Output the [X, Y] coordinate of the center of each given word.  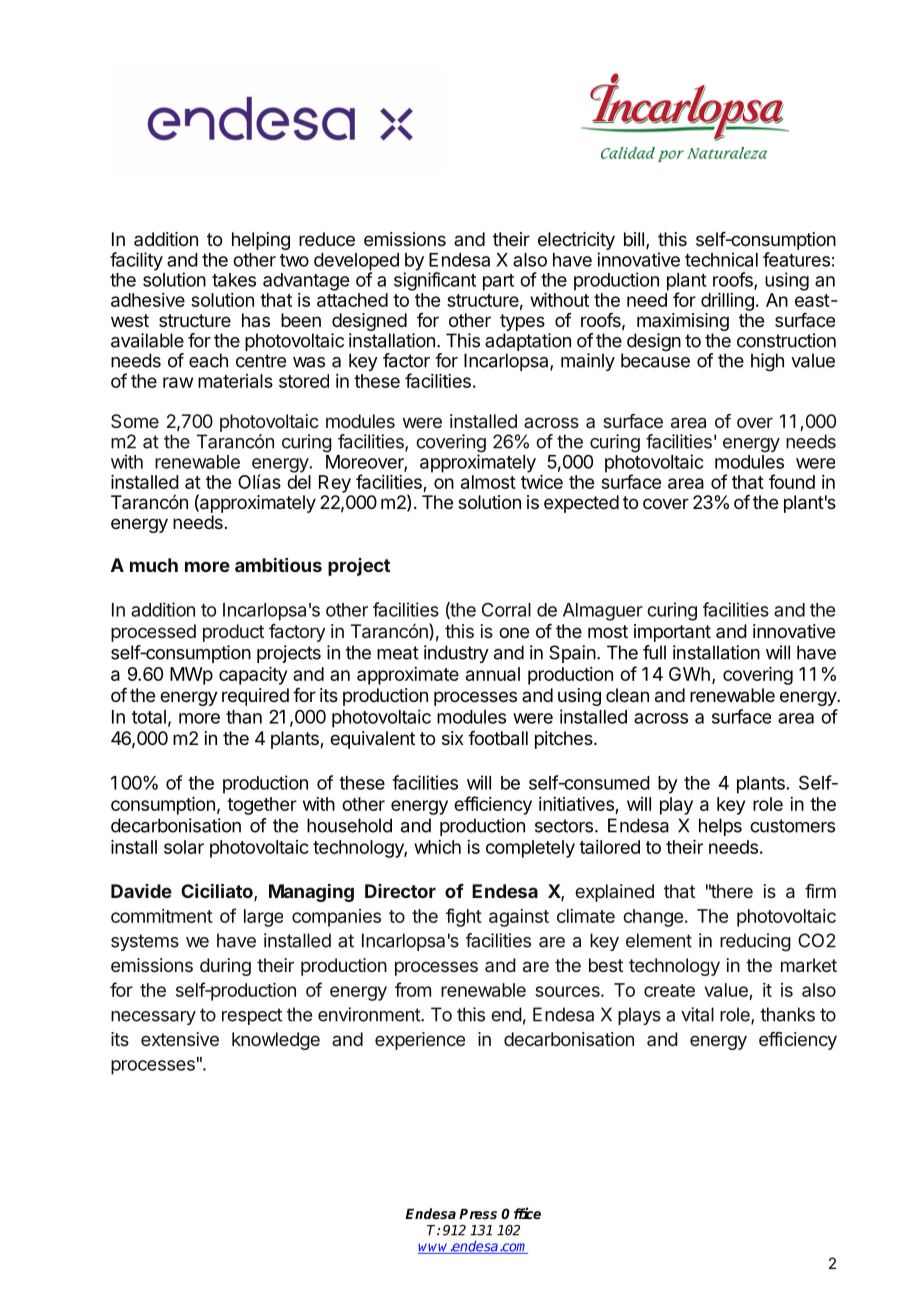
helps [720, 827]
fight [464, 917]
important [672, 633]
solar [184, 847]
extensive [180, 1039]
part [498, 282]
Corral [506, 610]
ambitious [278, 565]
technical [721, 259]
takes [234, 280]
